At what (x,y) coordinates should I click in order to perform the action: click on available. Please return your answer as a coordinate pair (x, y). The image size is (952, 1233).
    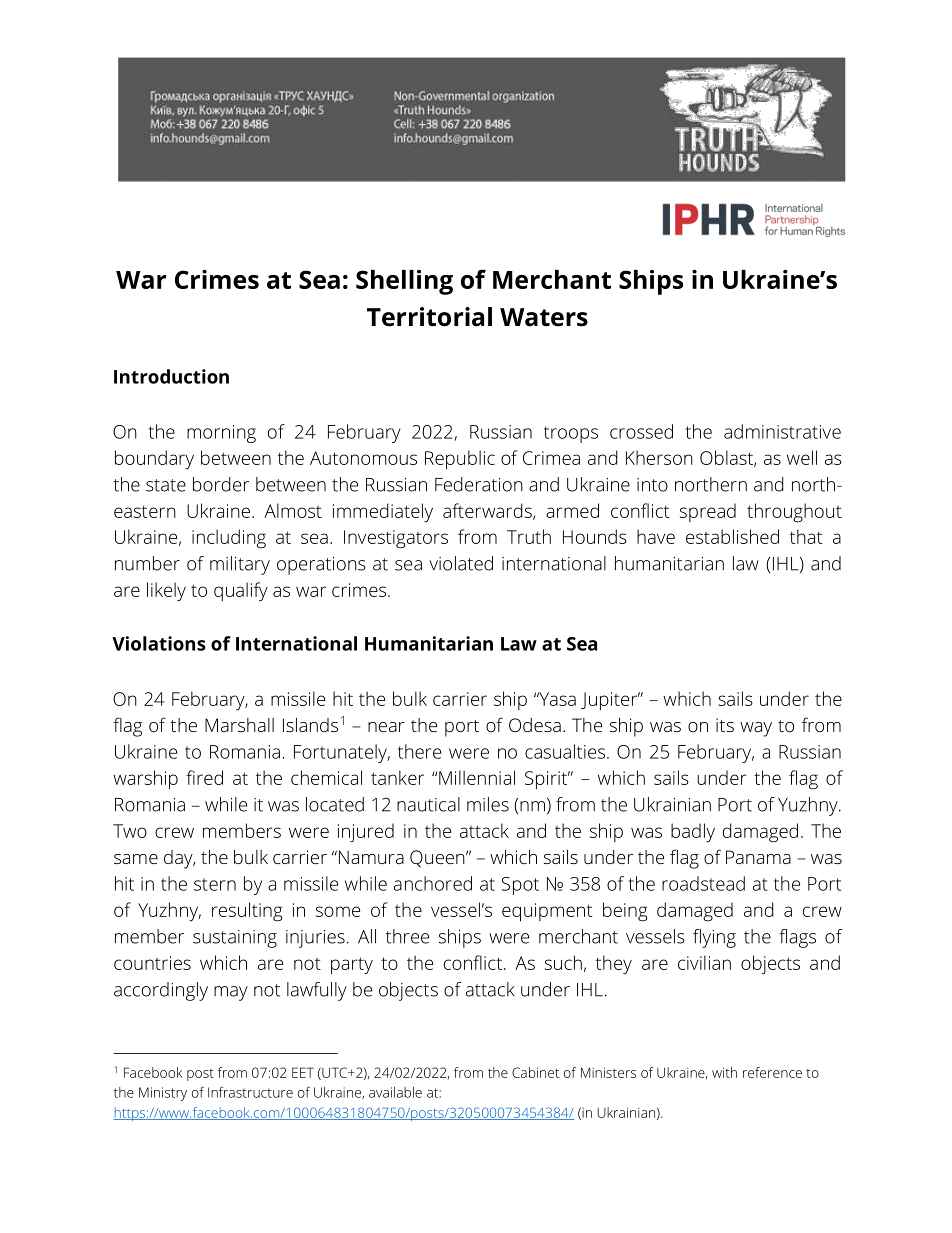
    Looking at the image, I should click on (395, 1092).
